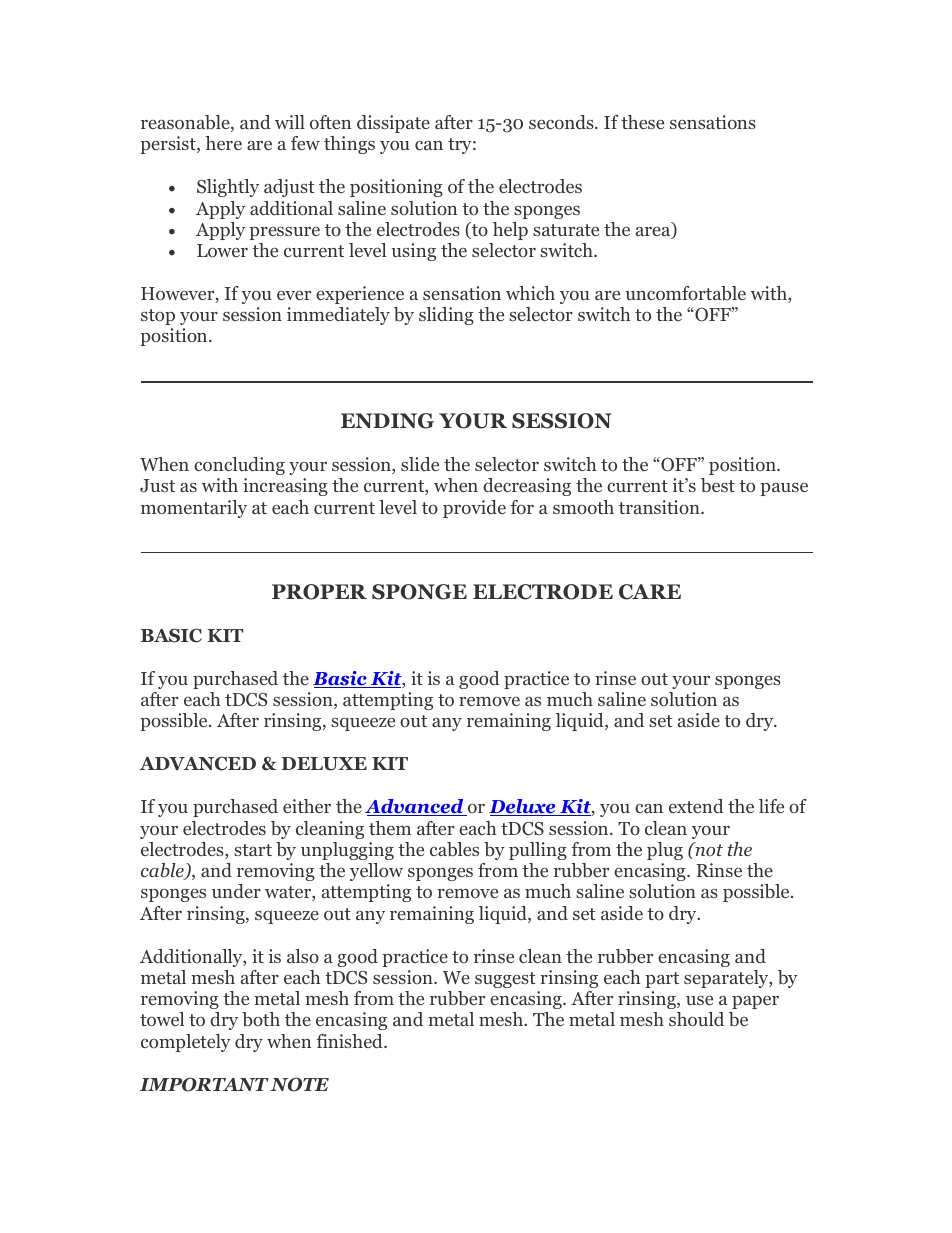  I want to click on suggest, so click(505, 980).
